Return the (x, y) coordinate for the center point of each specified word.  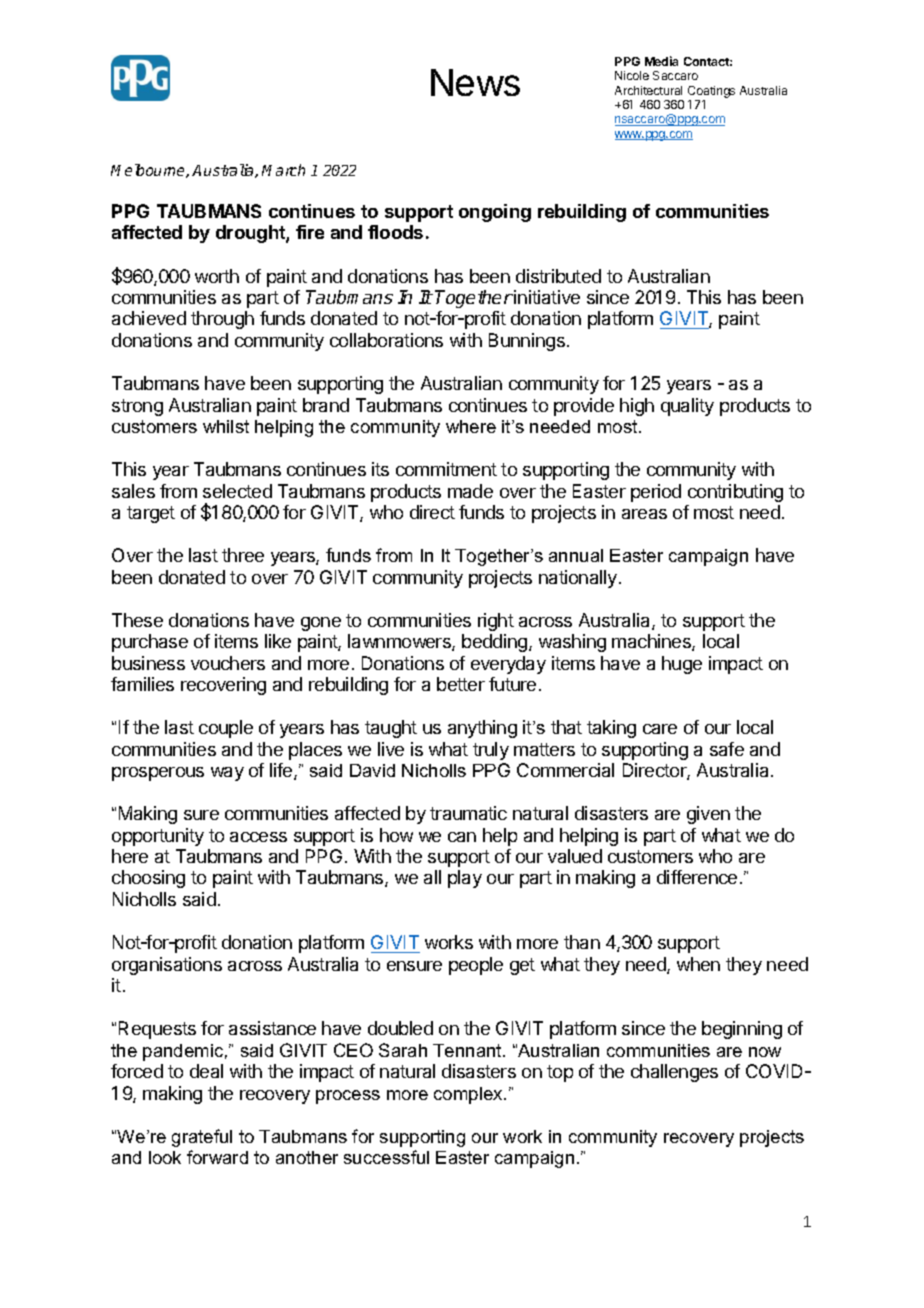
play (465, 879)
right (496, 622)
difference (697, 877)
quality (687, 407)
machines (652, 642)
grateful (202, 1138)
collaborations (386, 340)
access (258, 837)
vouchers (228, 663)
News (475, 82)
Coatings (711, 92)
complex (469, 1095)
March (283, 170)
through (222, 320)
